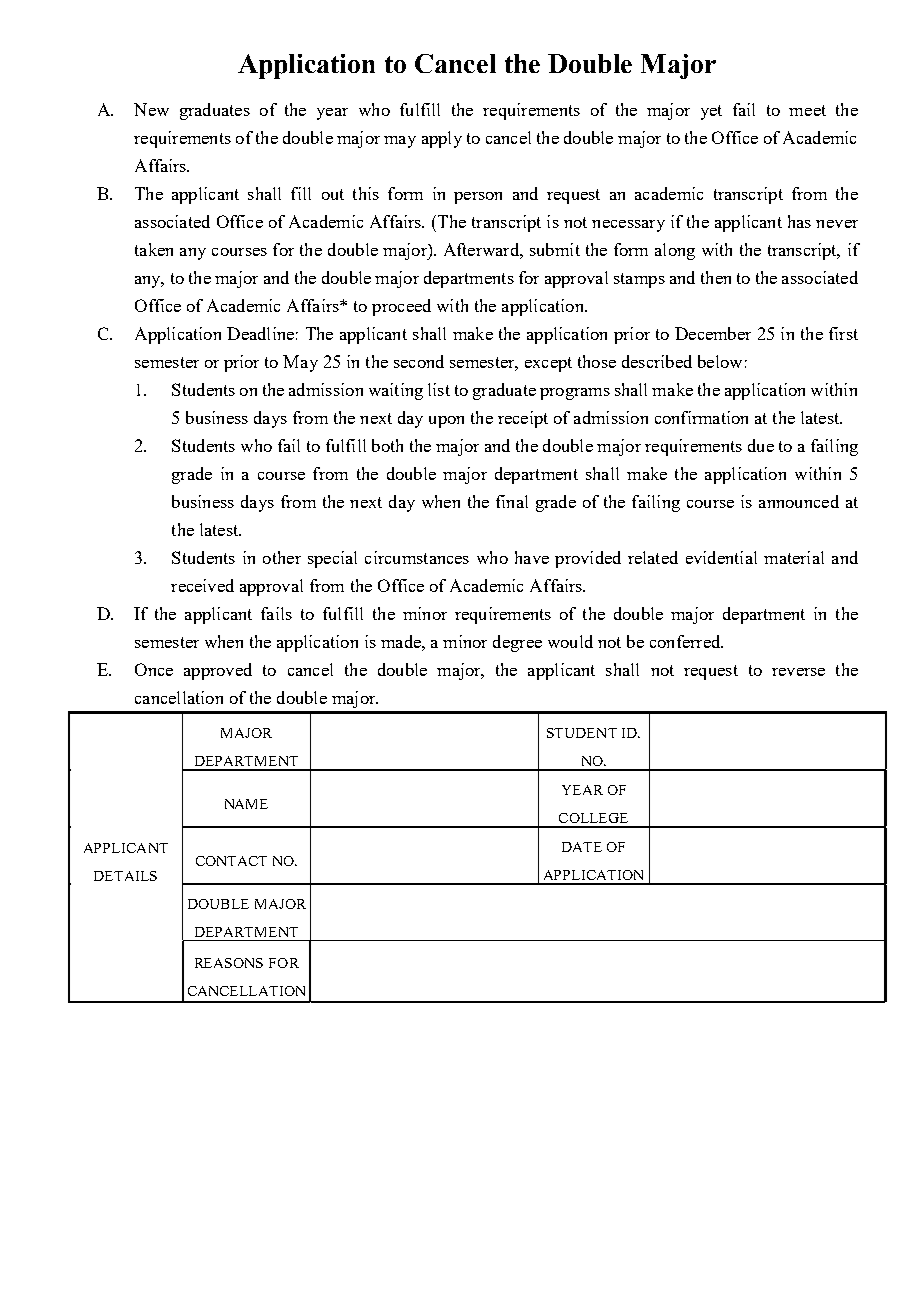  I want to click on DATE, so click(582, 847).
